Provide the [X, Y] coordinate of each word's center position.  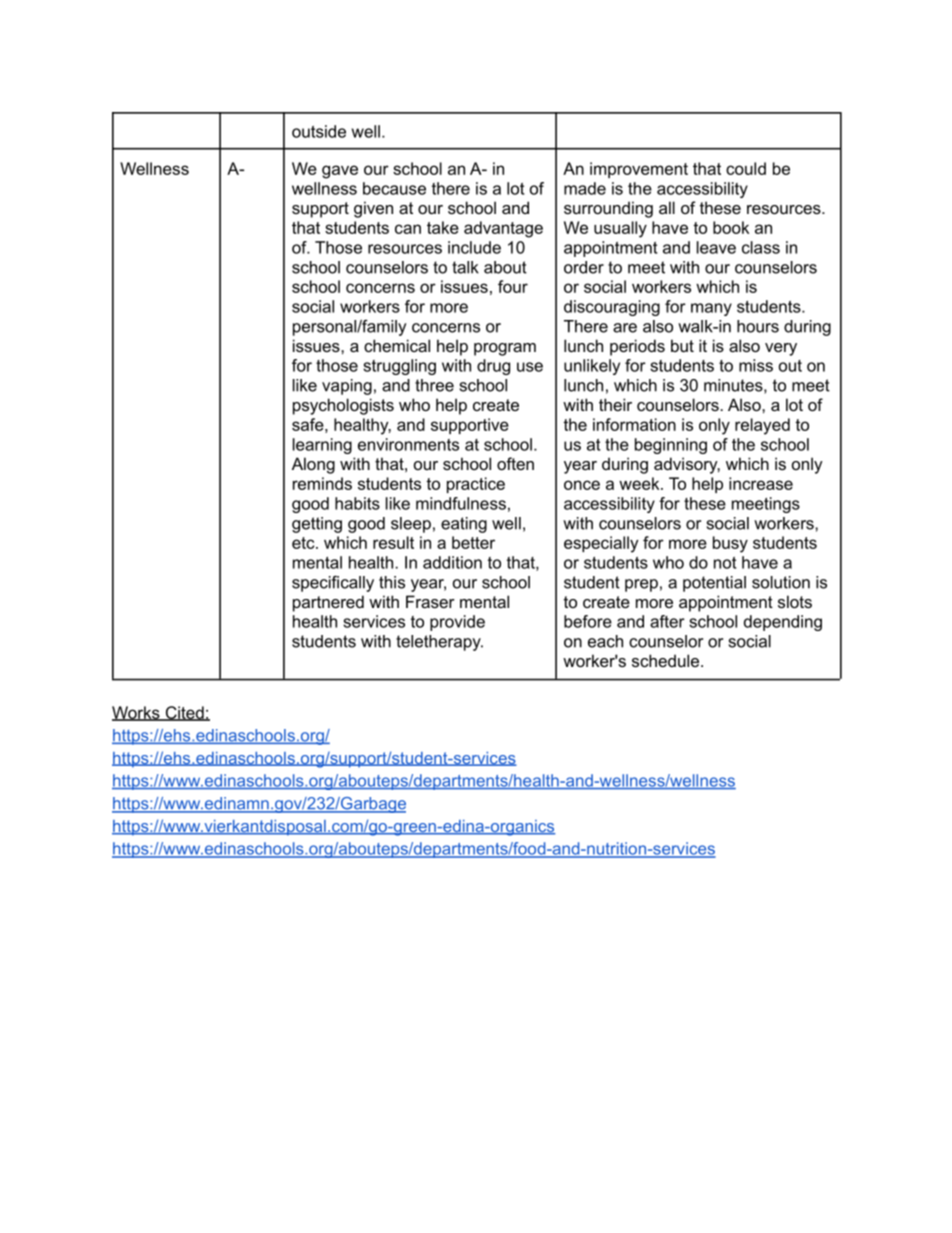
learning [322, 446]
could [746, 168]
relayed [762, 426]
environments [408, 444]
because [394, 188]
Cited [184, 713]
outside [319, 131]
